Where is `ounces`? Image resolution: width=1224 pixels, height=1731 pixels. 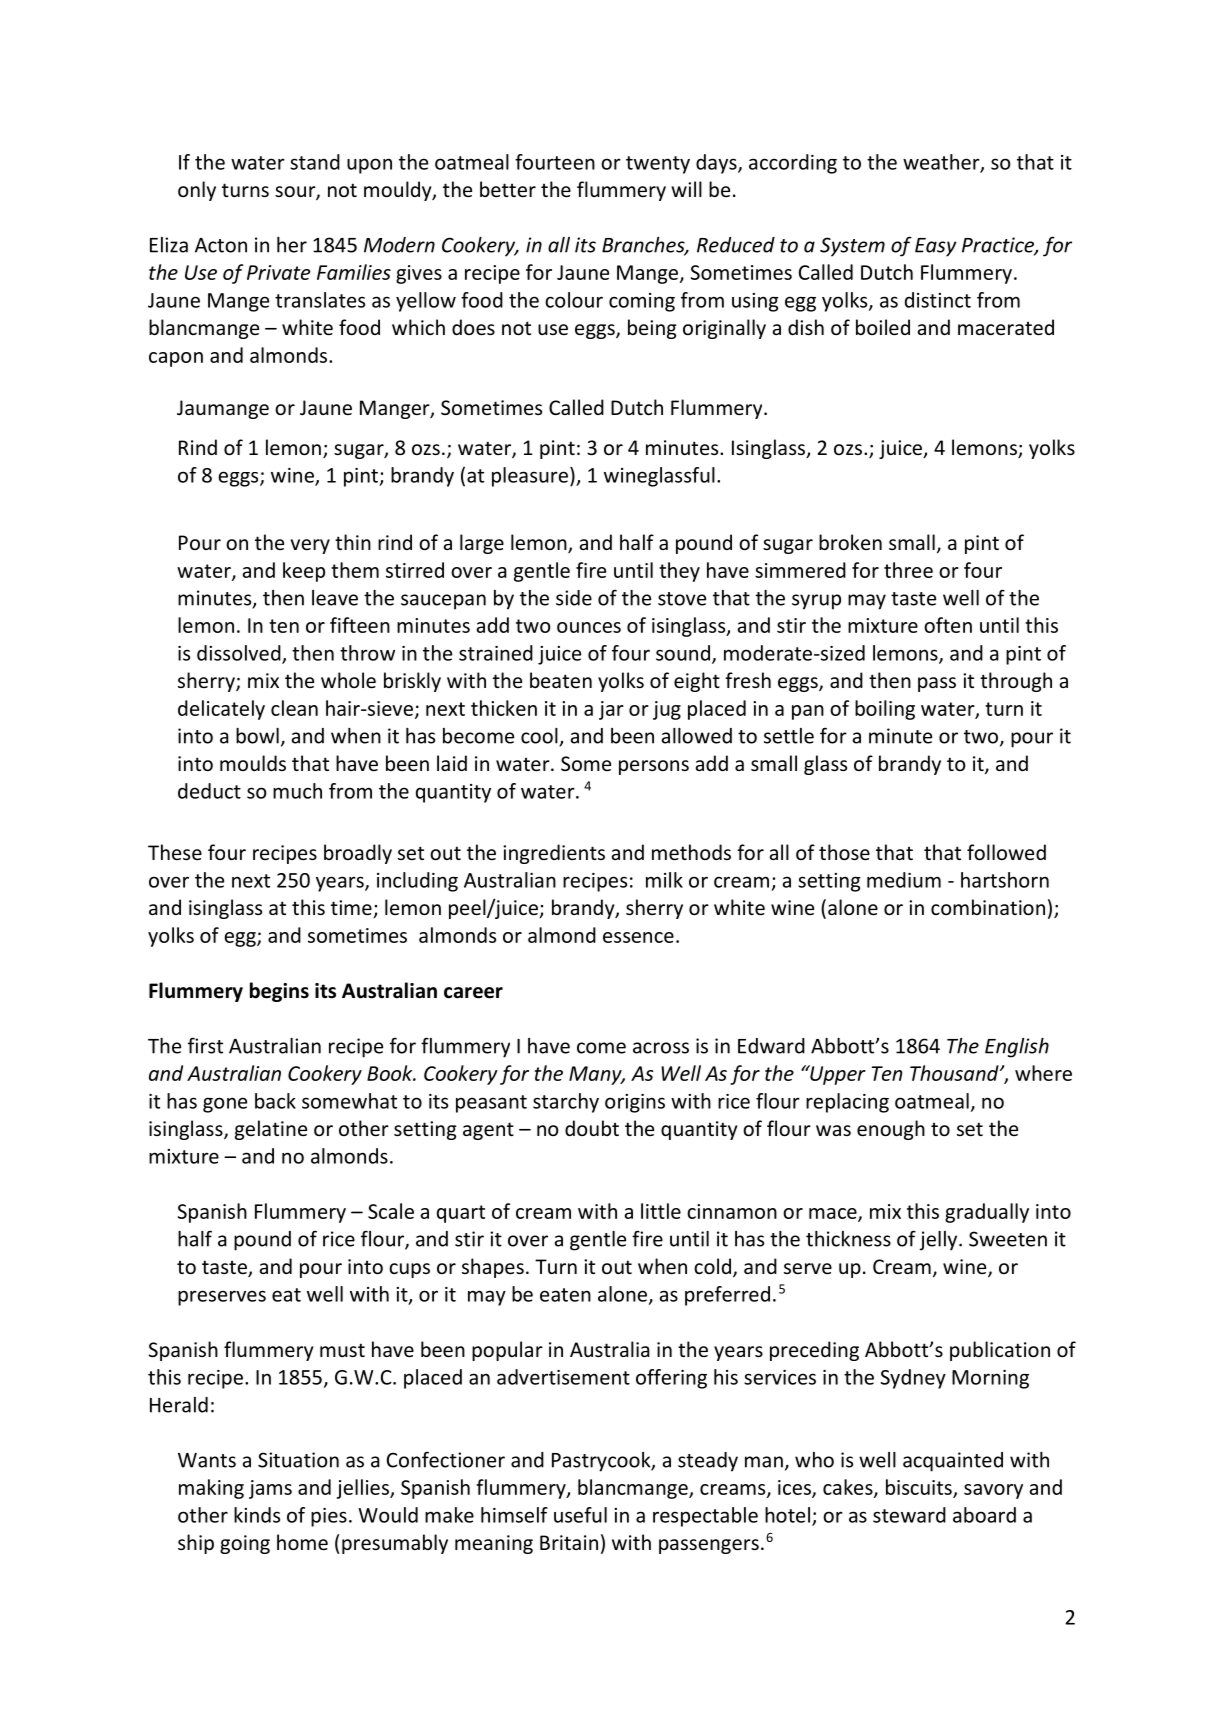
ounces is located at coordinates (589, 627).
